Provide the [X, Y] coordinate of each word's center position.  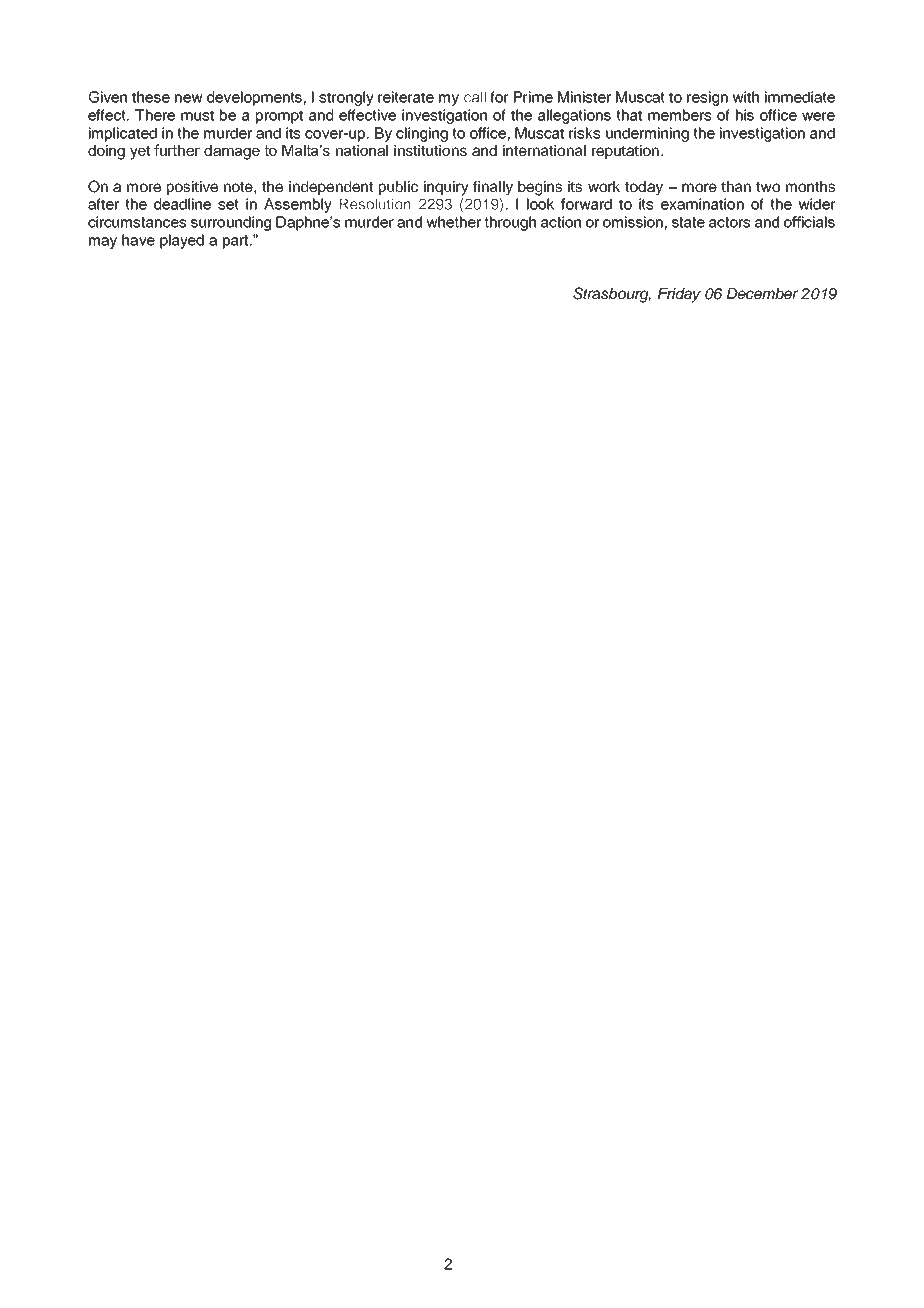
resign [707, 98]
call [475, 97]
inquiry [446, 188]
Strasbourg [612, 295]
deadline [182, 204]
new [189, 98]
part [237, 242]
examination [702, 204]
